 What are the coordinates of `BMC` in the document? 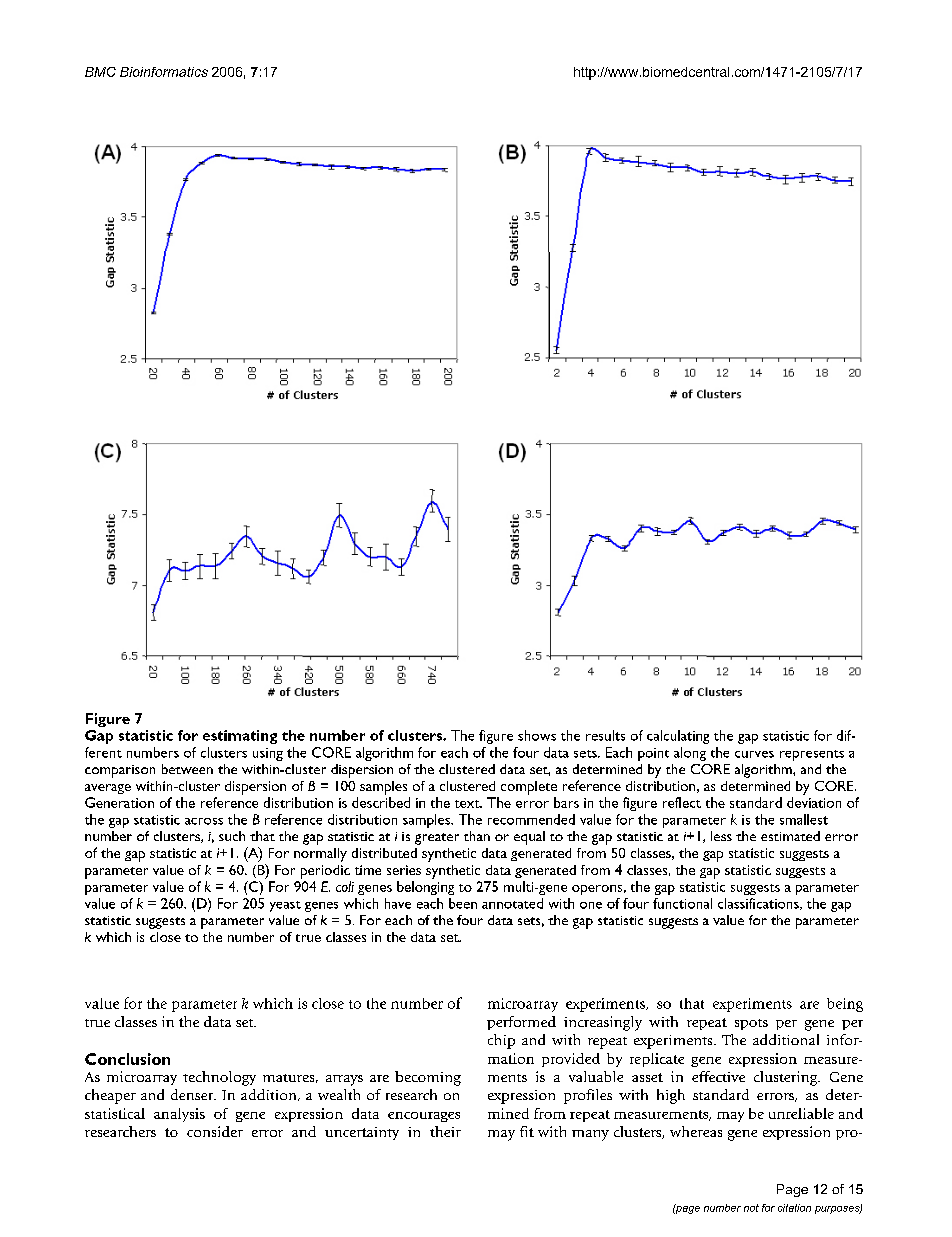 It's located at (100, 72).
